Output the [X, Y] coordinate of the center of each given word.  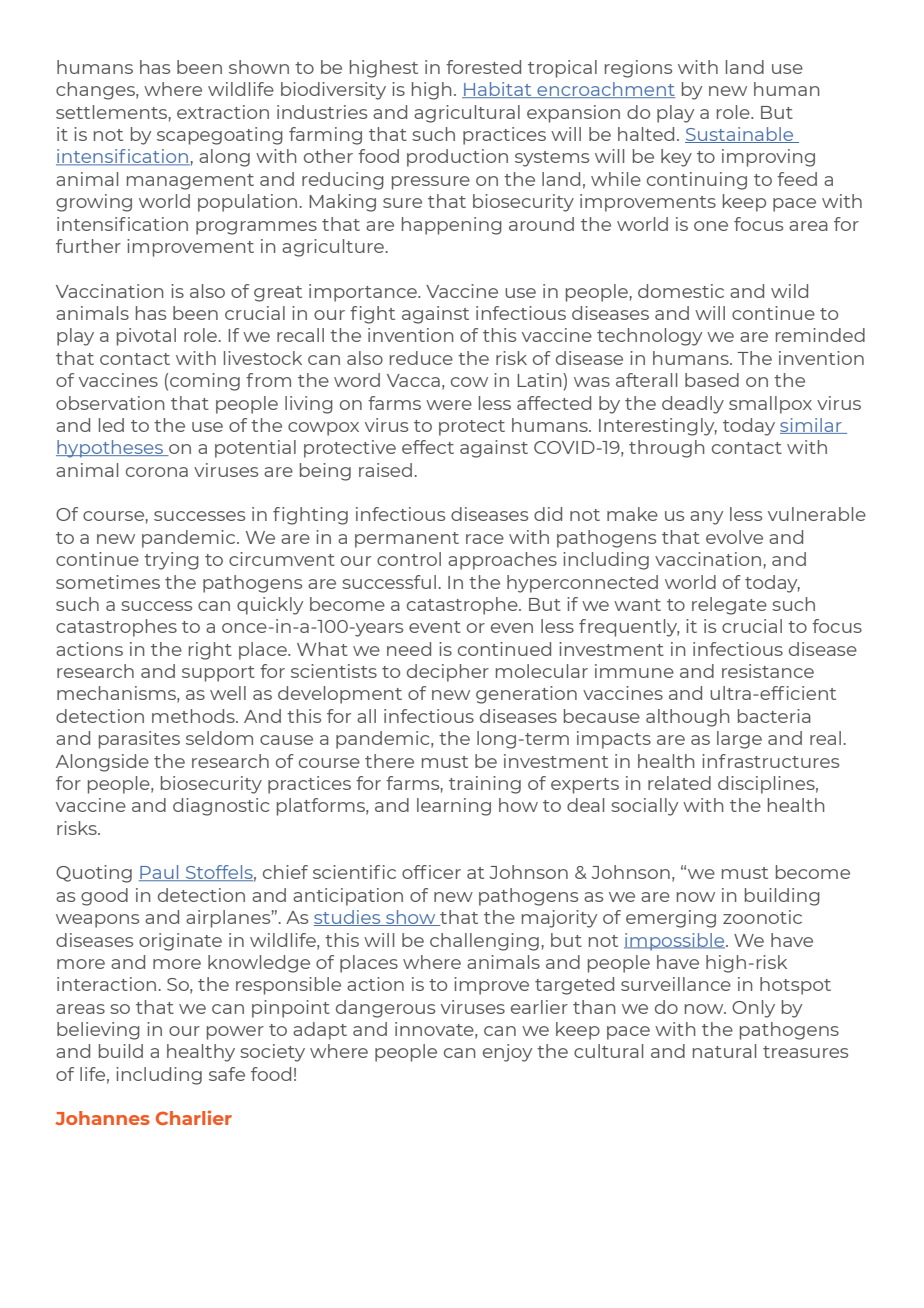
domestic [681, 291]
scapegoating [220, 136]
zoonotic [762, 917]
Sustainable [740, 135]
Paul [160, 873]
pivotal [146, 337]
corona [157, 472]
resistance [768, 671]
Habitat [498, 90]
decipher [448, 673]
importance [364, 293]
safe [227, 1074]
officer [431, 872]
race [485, 539]
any [706, 518]
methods [194, 716]
